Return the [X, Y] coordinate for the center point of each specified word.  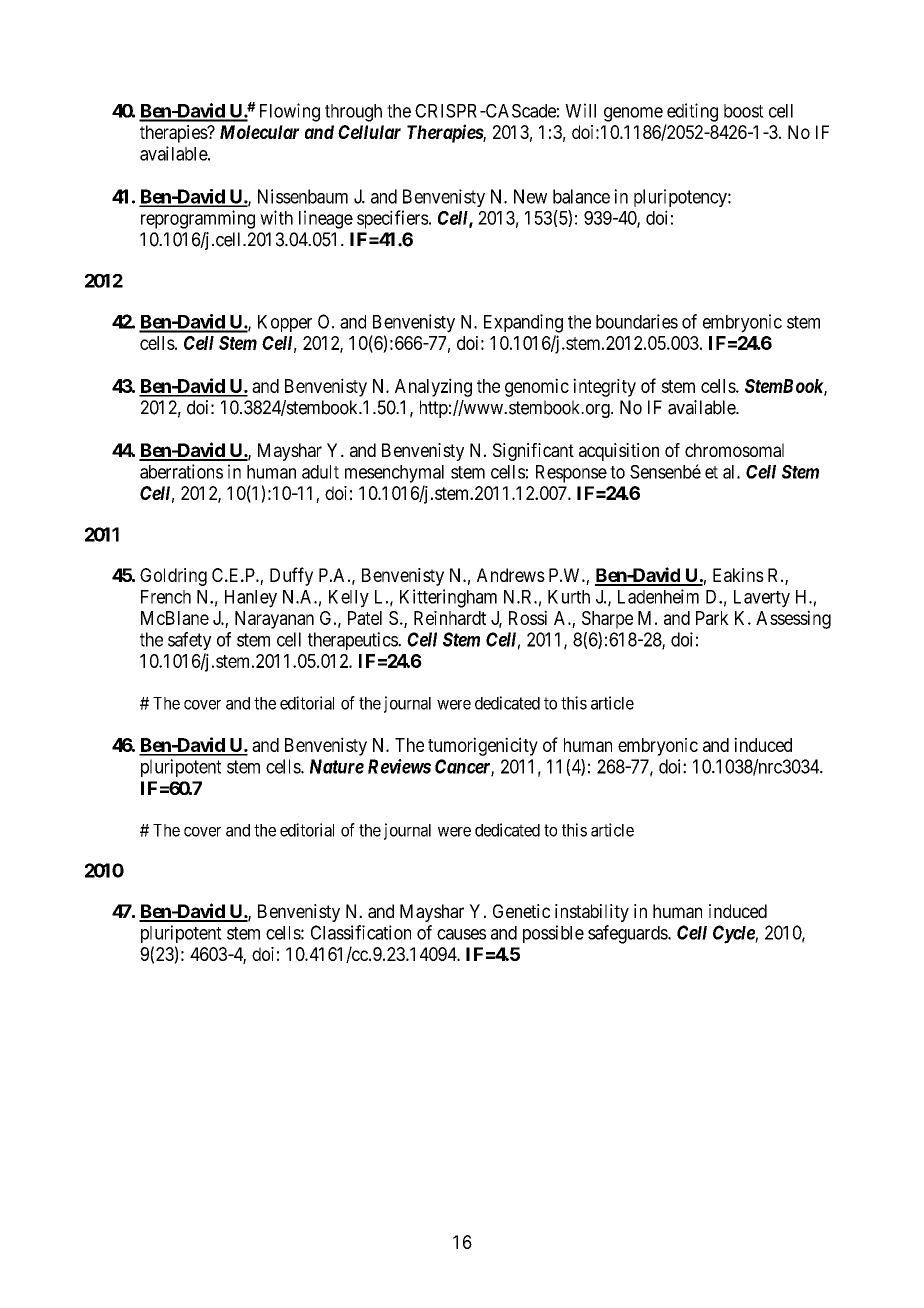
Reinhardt [450, 618]
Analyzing [433, 387]
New [530, 196]
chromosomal [734, 450]
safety [190, 641]
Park [712, 618]
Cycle [734, 934]
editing [692, 112]
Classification [361, 932]
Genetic [521, 911]
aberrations [181, 471]
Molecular [260, 132]
